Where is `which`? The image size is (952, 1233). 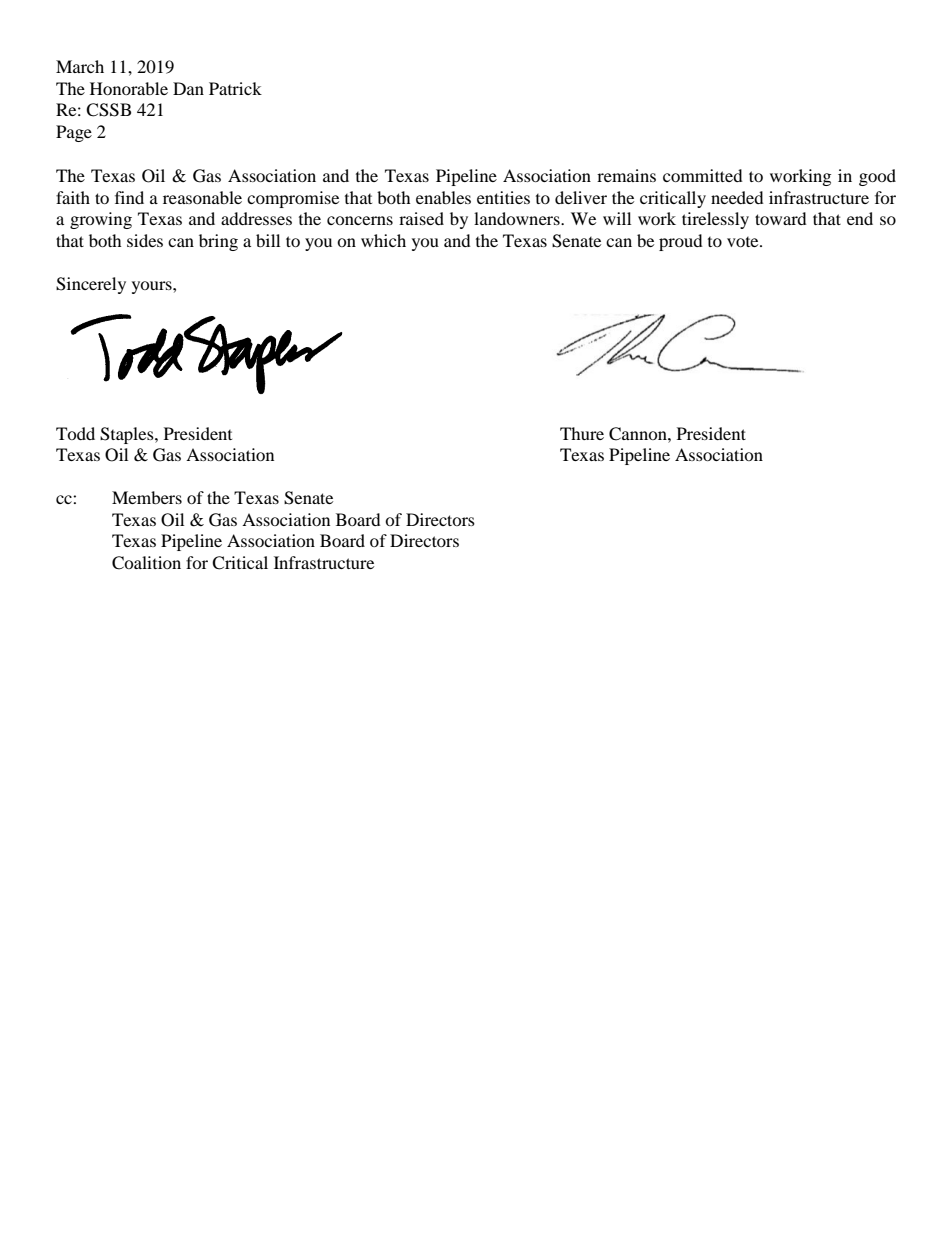 which is located at coordinates (383, 240).
